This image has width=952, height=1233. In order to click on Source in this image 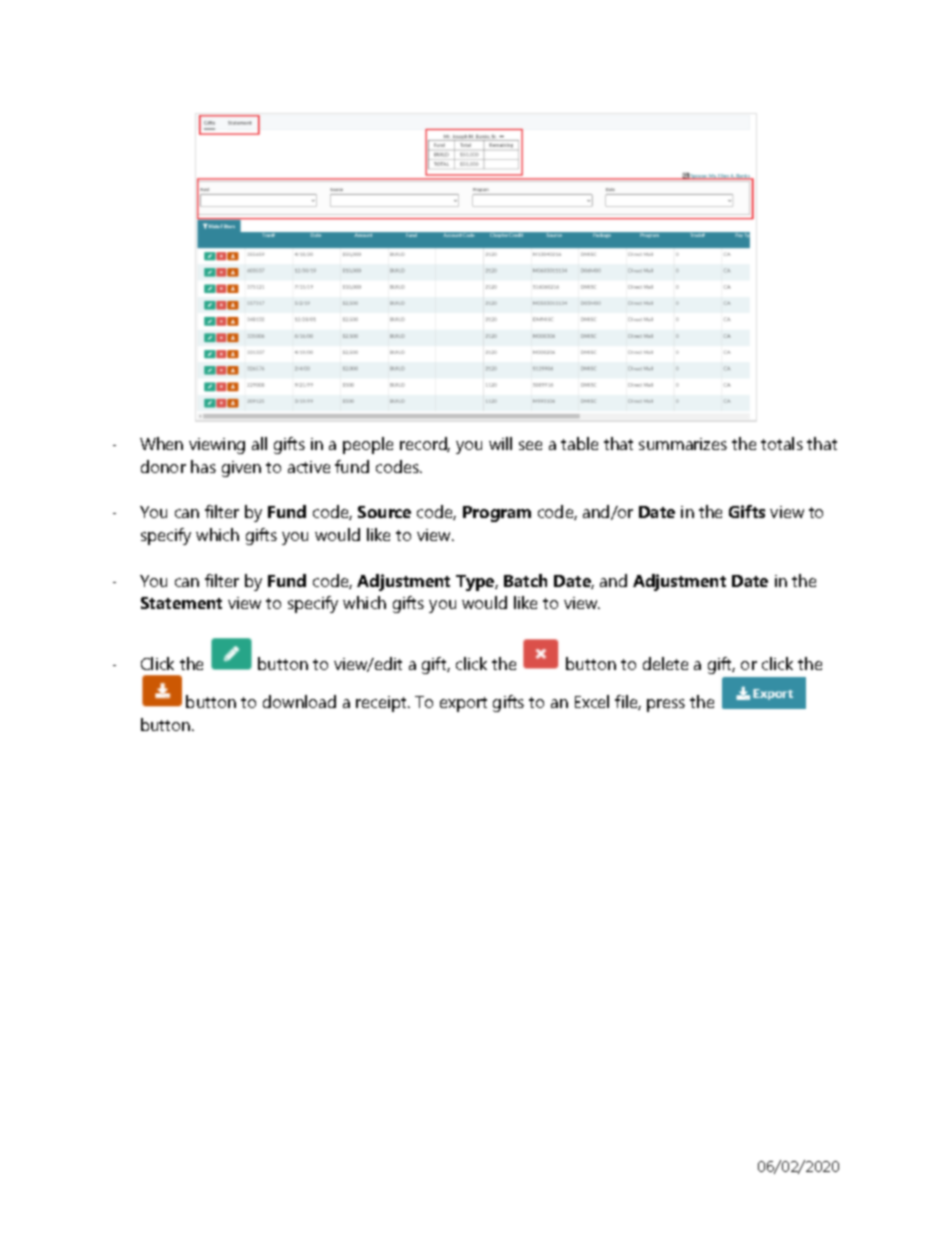, I will do `click(384, 512)`.
